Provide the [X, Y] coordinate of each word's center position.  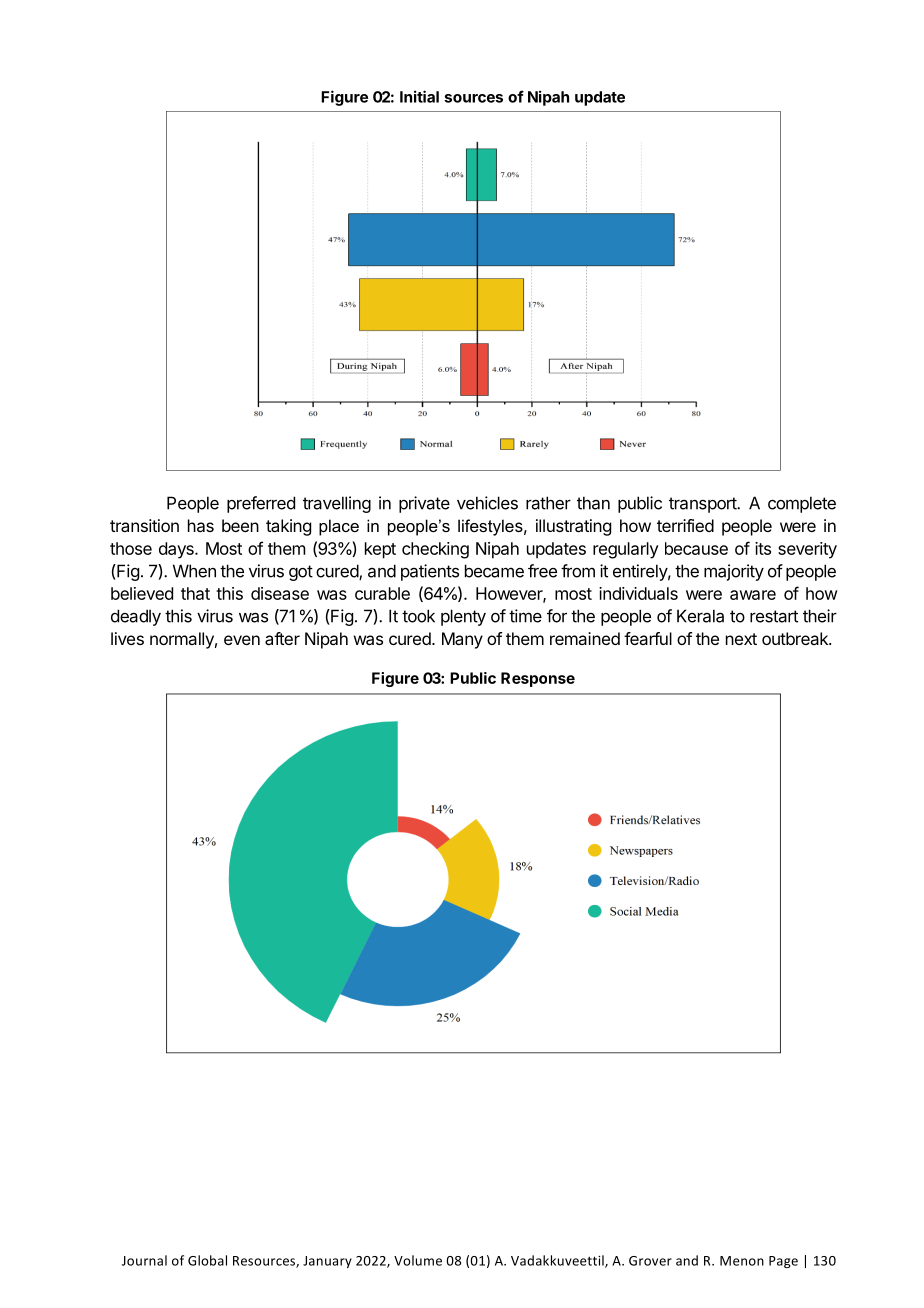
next [741, 639]
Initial [419, 96]
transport [703, 505]
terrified [685, 525]
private [424, 504]
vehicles [487, 503]
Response [538, 679]
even [242, 640]
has [201, 525]
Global [207, 1260]
